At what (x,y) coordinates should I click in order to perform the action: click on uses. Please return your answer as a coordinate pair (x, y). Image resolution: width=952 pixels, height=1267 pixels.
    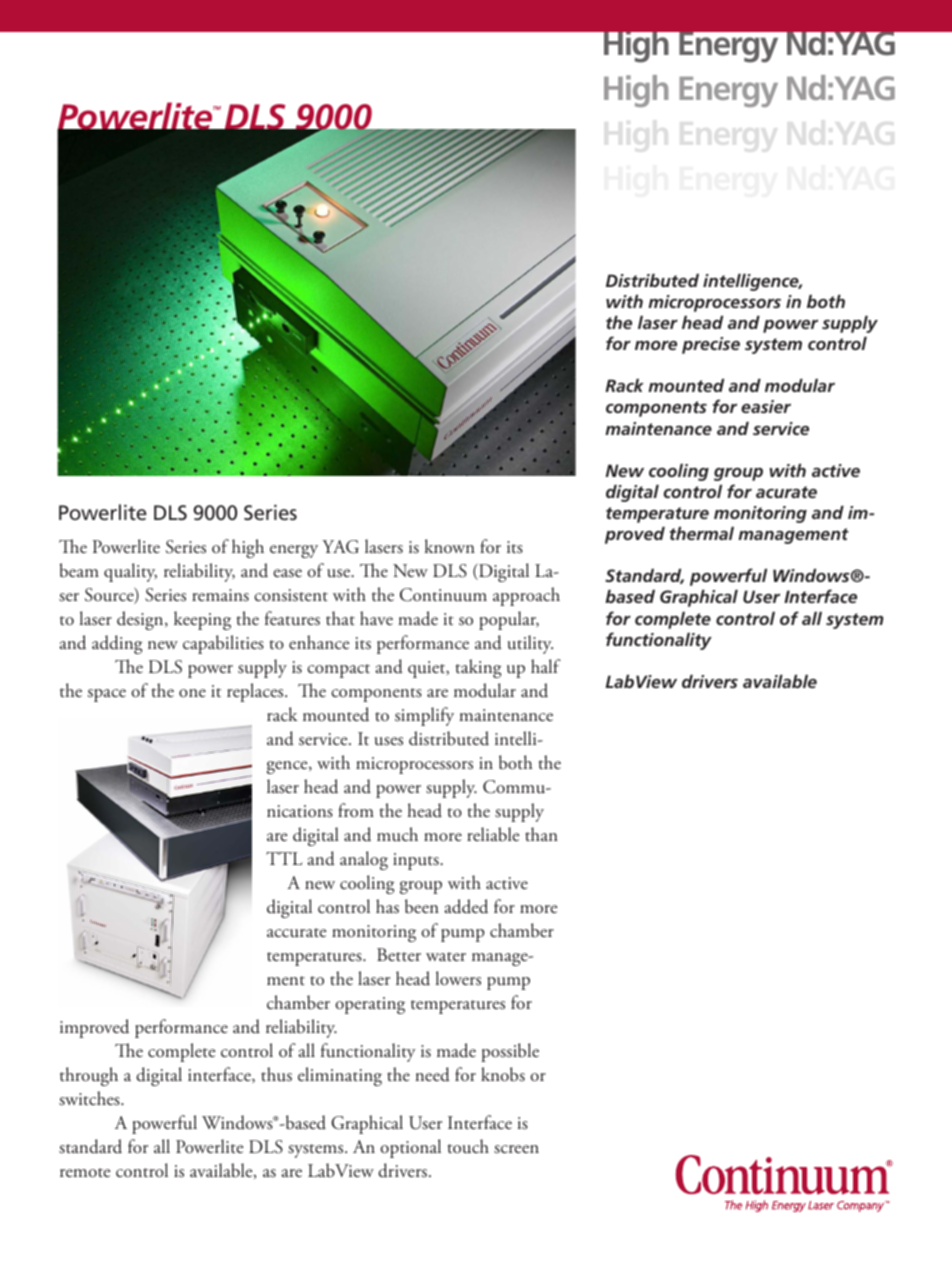
    Looking at the image, I should click on (389, 741).
